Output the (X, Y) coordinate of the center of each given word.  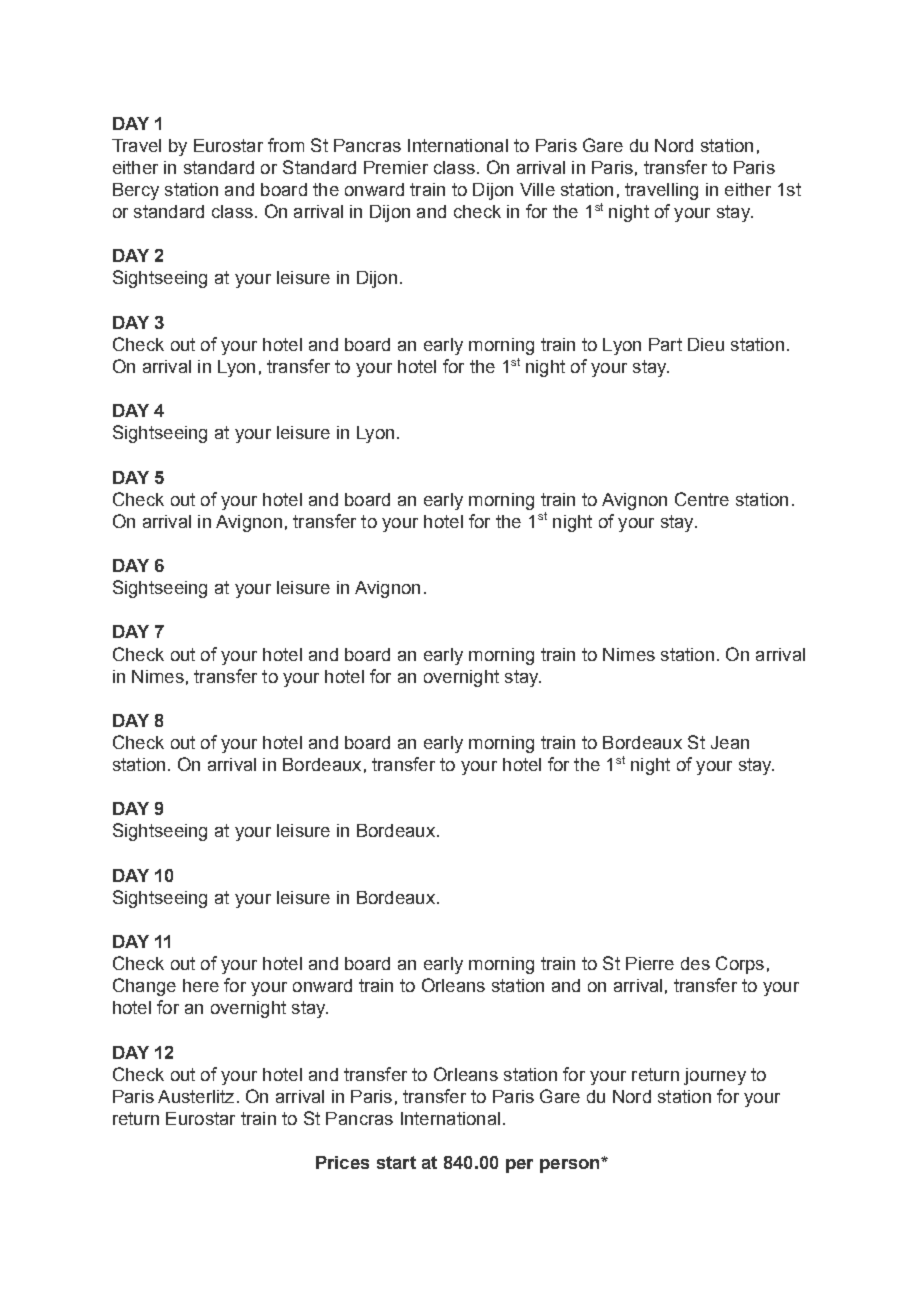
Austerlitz (196, 1096)
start (396, 1162)
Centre (702, 499)
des (695, 963)
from (286, 145)
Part (665, 344)
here (201, 985)
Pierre (650, 963)
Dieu (706, 344)
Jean (730, 742)
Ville (537, 189)
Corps (740, 965)
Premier (396, 167)
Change (144, 987)
